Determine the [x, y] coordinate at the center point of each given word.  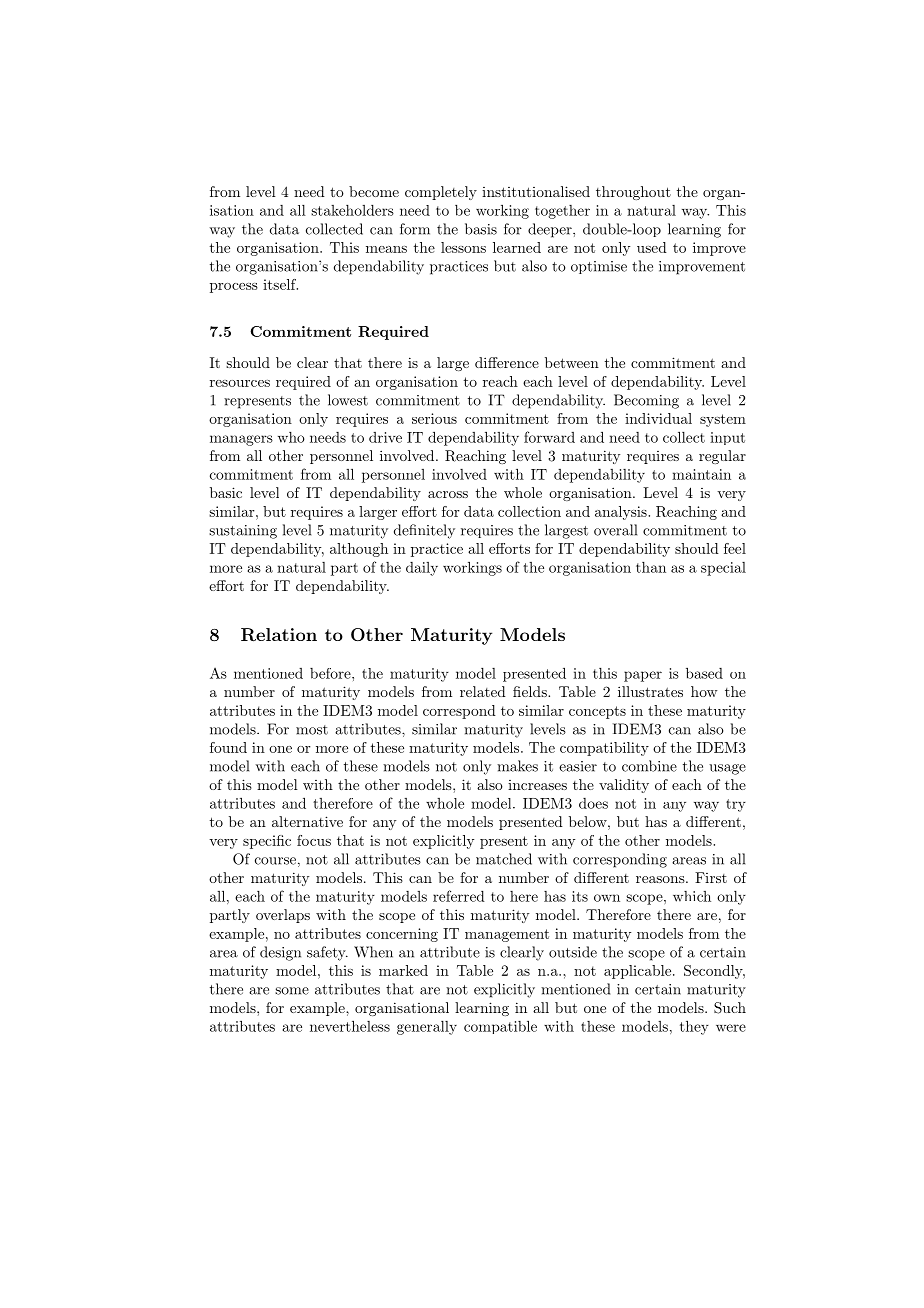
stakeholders [352, 210]
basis [481, 229]
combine [649, 766]
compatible [500, 1027]
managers [241, 440]
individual [658, 418]
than [651, 567]
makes [517, 766]
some [292, 991]
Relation [279, 635]
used [652, 247]
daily [422, 569]
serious [434, 418]
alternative [307, 821]
